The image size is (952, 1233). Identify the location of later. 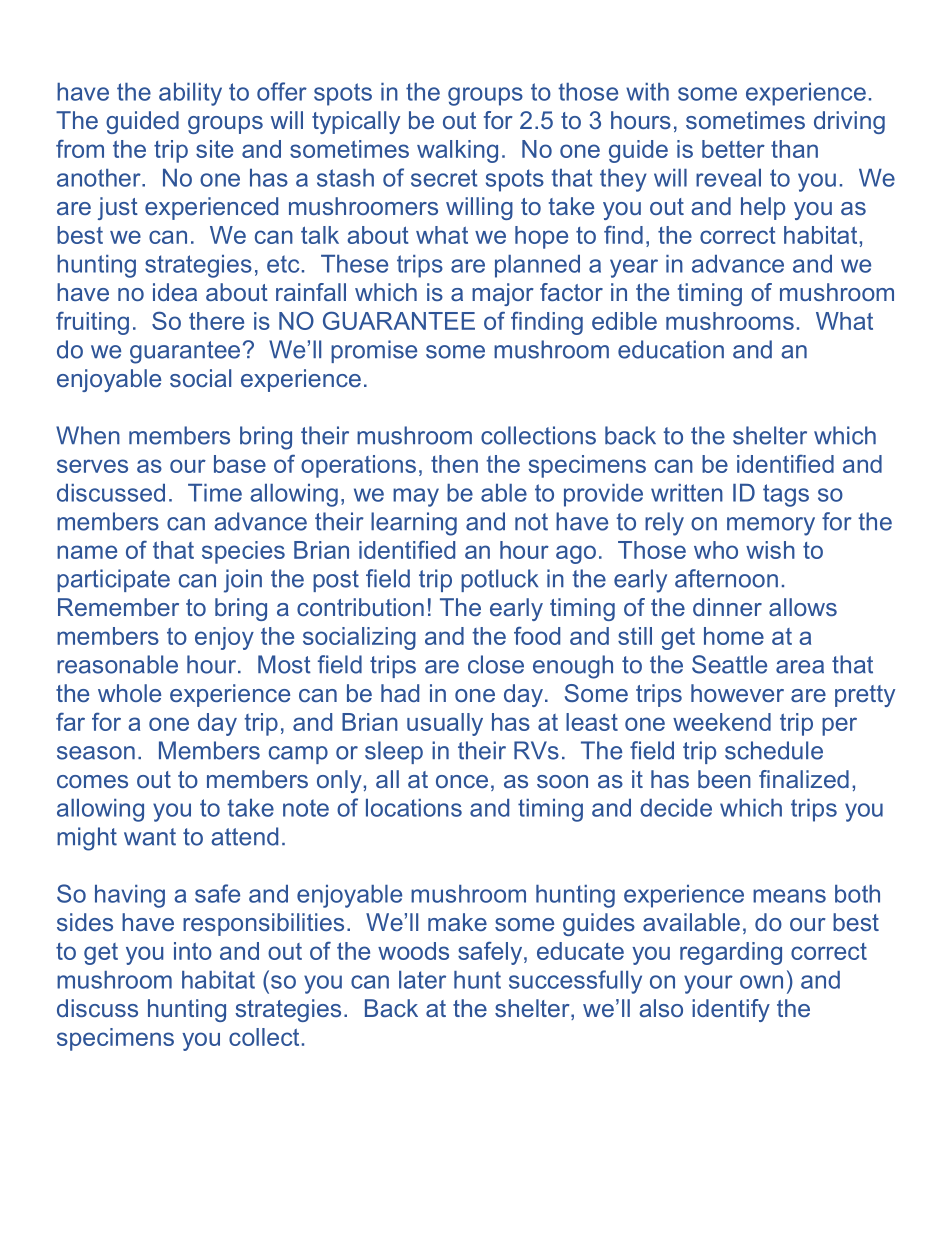
(422, 980).
